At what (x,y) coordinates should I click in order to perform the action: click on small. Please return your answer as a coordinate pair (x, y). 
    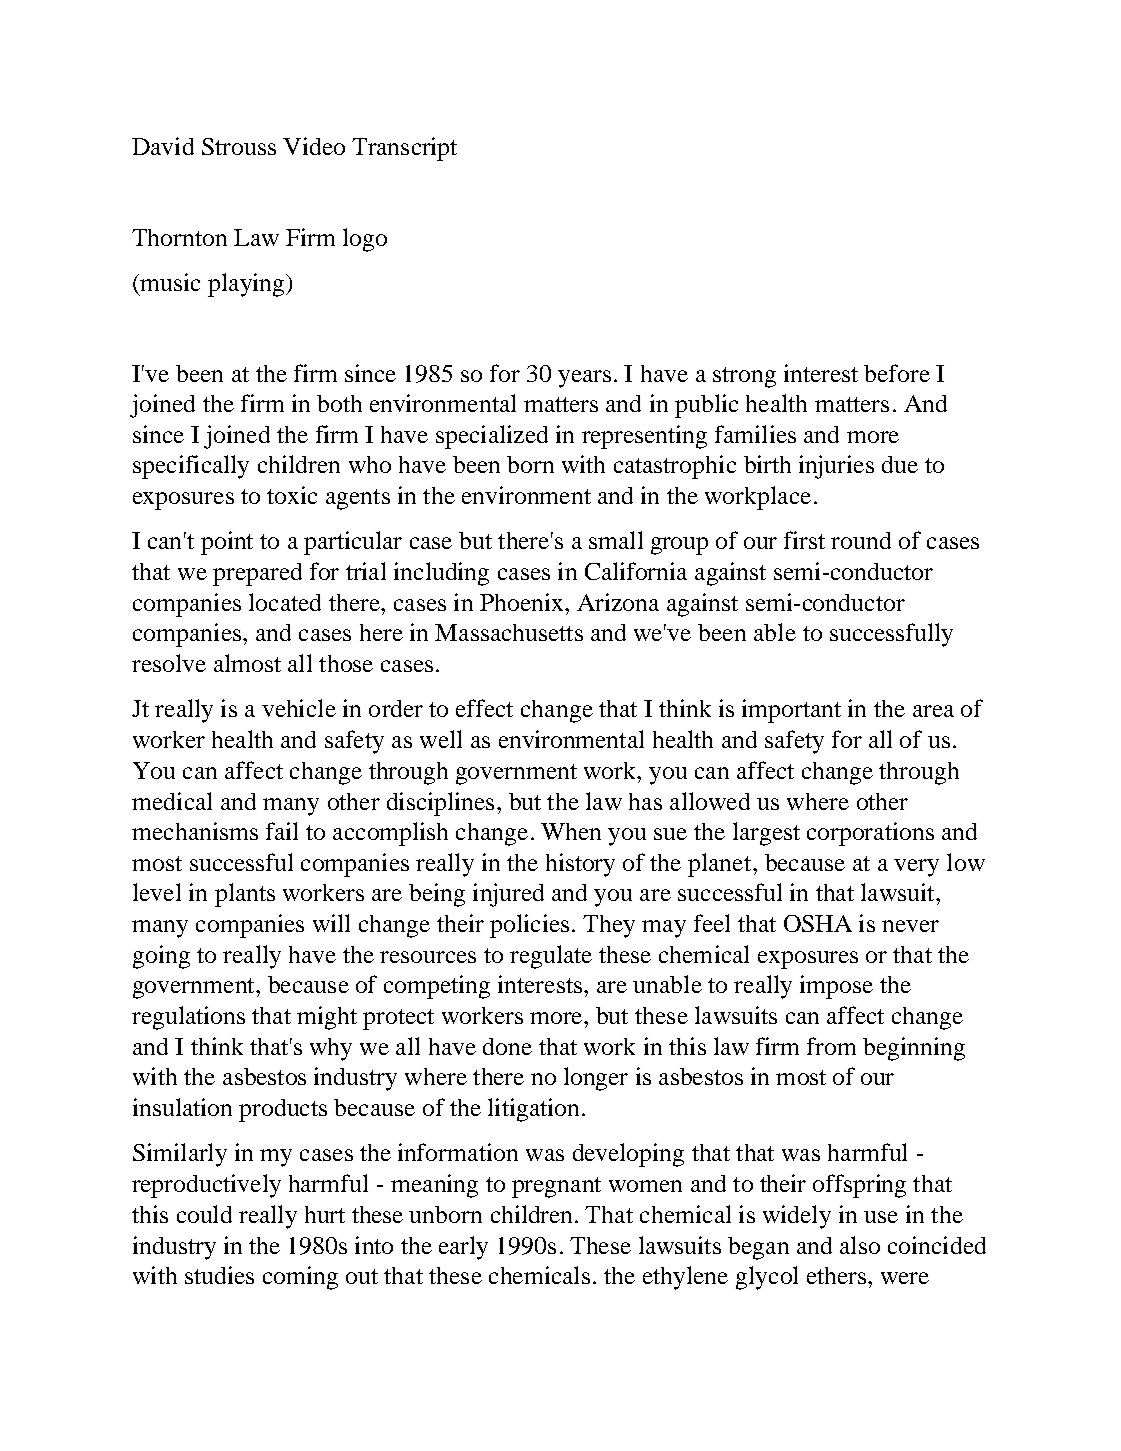
    Looking at the image, I should click on (616, 540).
